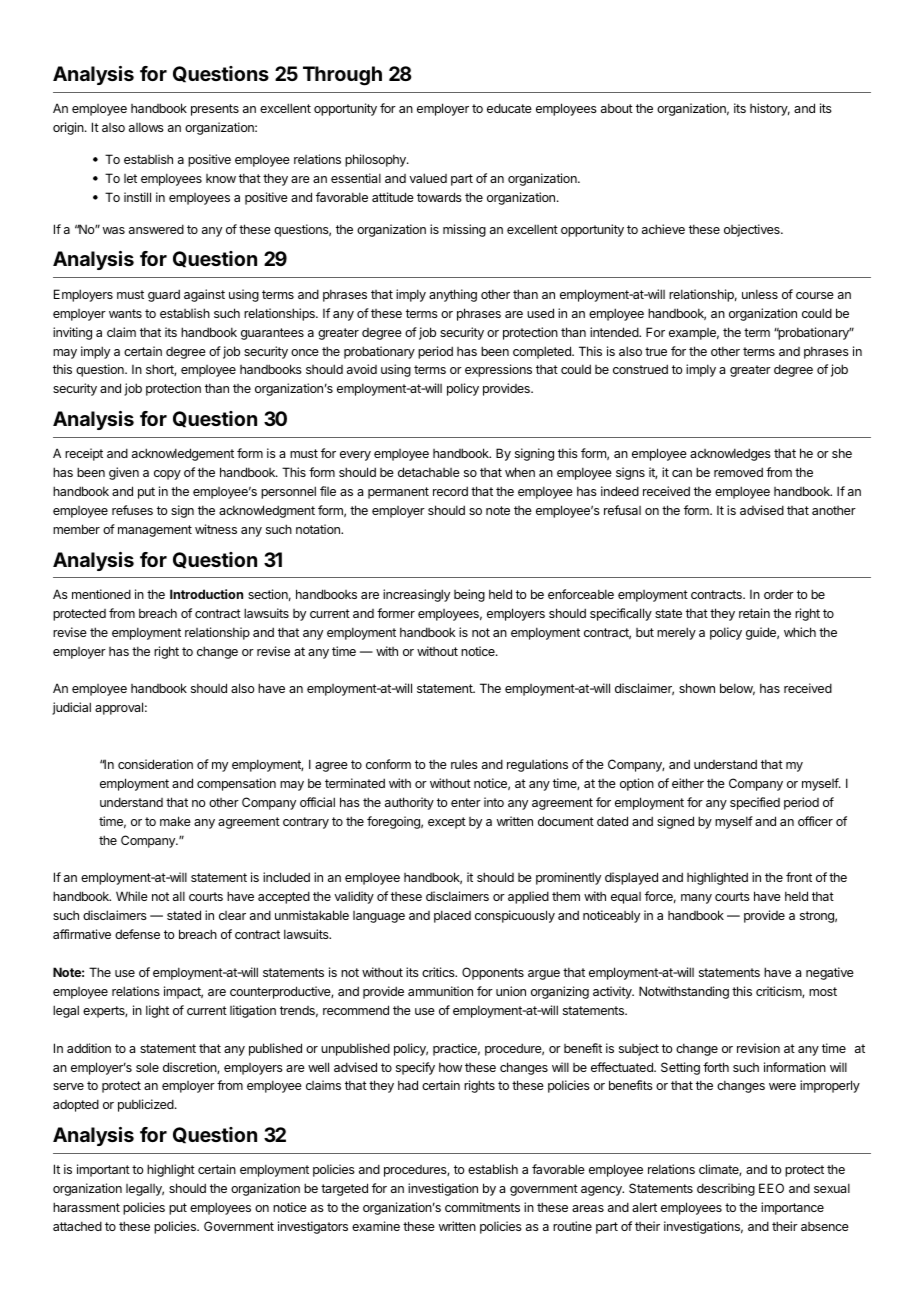 This screenshot has height=1308, width=924. I want to click on educate, so click(509, 108).
